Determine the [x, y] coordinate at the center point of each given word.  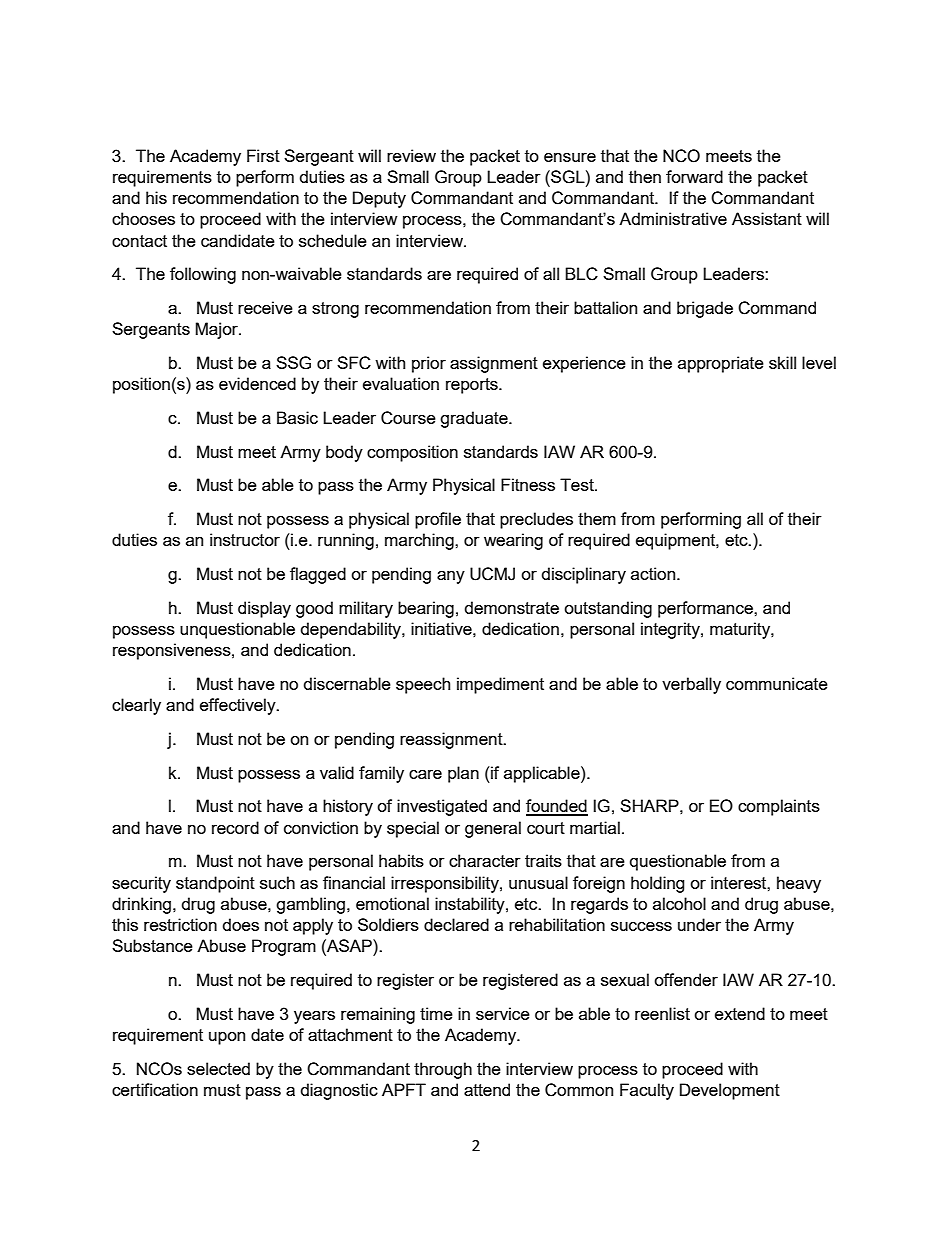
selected [218, 1068]
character [485, 860]
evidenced [257, 383]
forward [694, 176]
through [443, 1070]
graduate [475, 419]
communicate [777, 683]
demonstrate [512, 607]
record [235, 827]
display [264, 609]
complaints [779, 807]
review [411, 155]
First [263, 155]
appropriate [721, 364]
